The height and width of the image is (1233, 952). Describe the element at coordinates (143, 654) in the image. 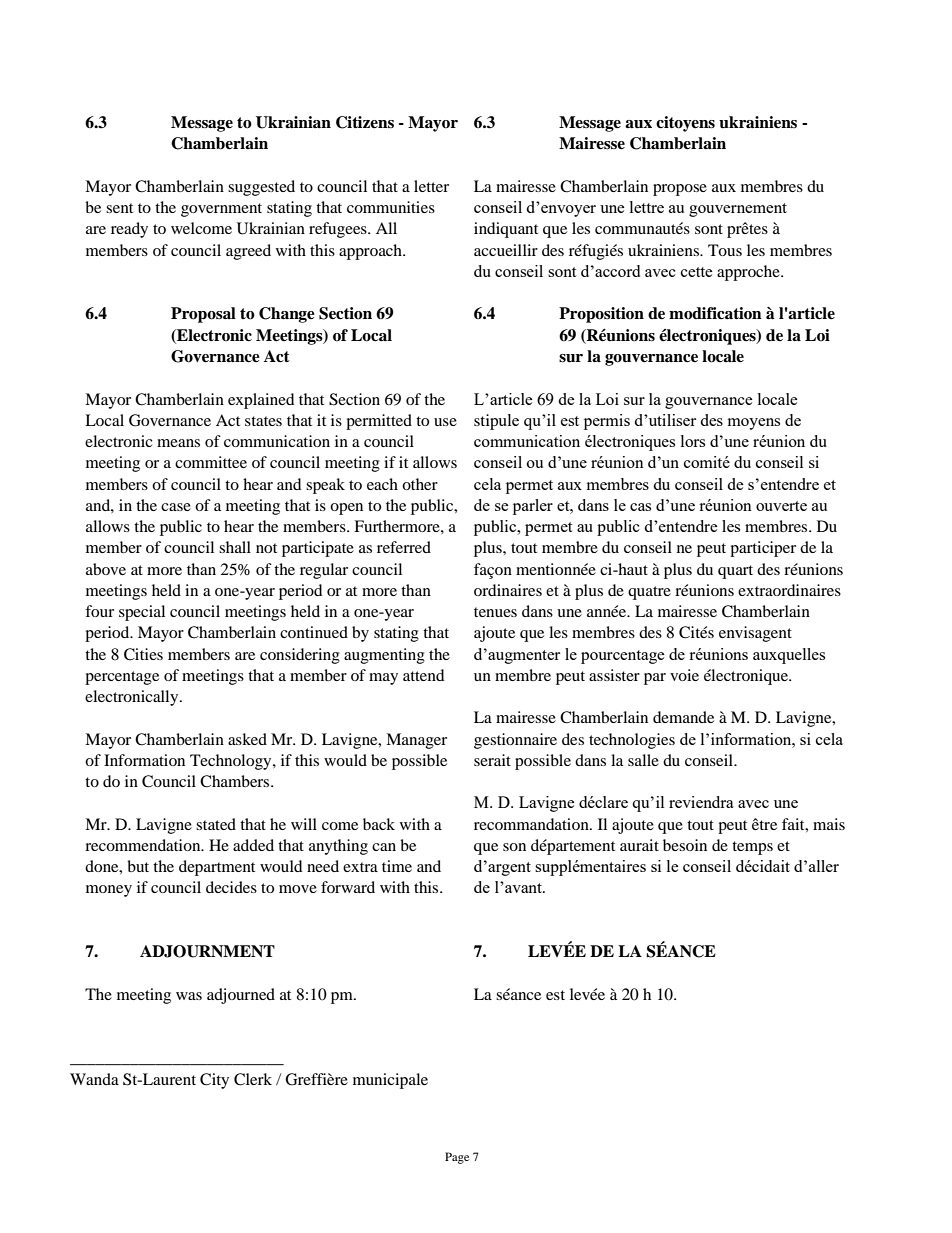

I see `Cities` at that location.
